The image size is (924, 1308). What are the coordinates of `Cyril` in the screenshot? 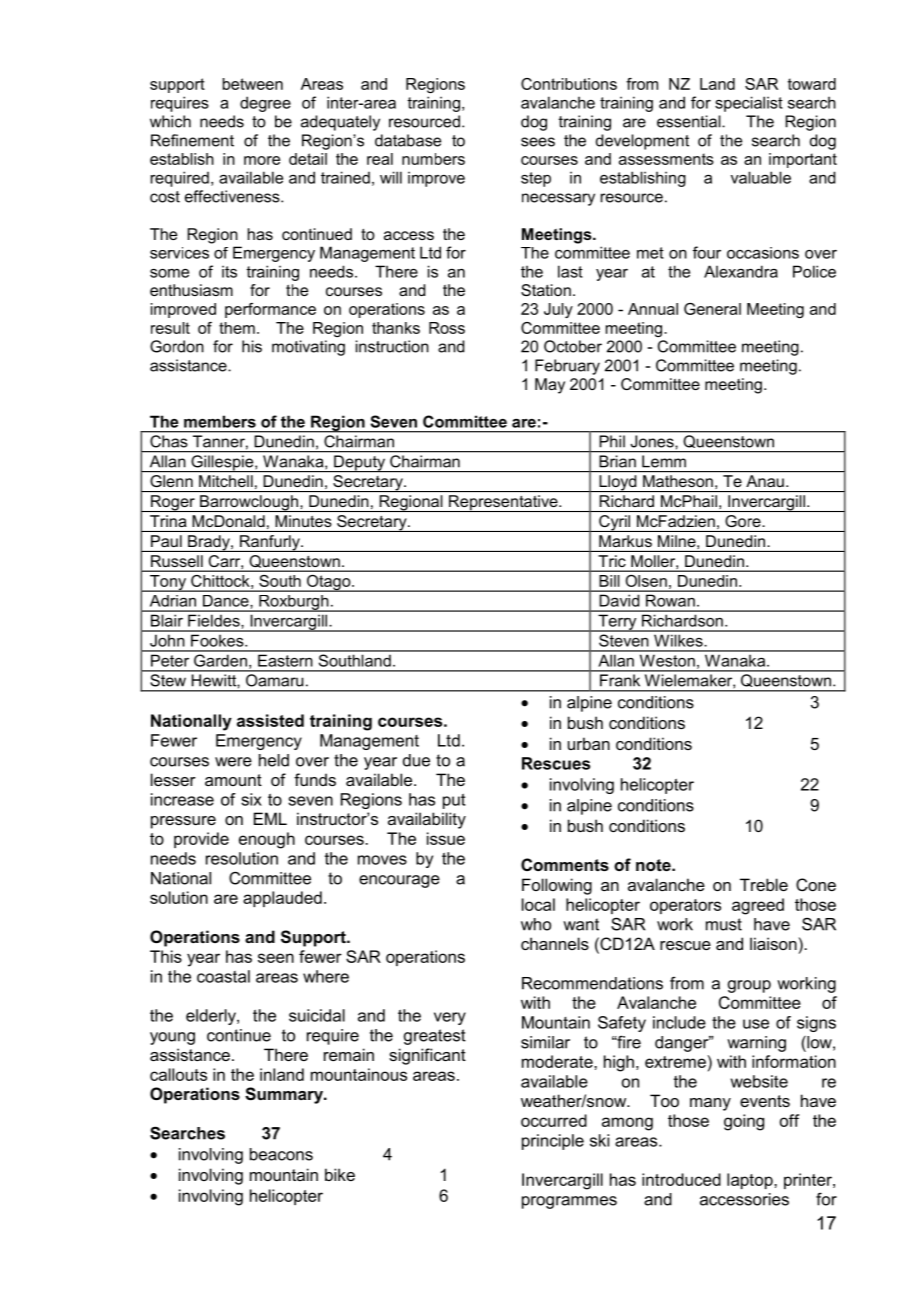 It's located at (615, 523).
